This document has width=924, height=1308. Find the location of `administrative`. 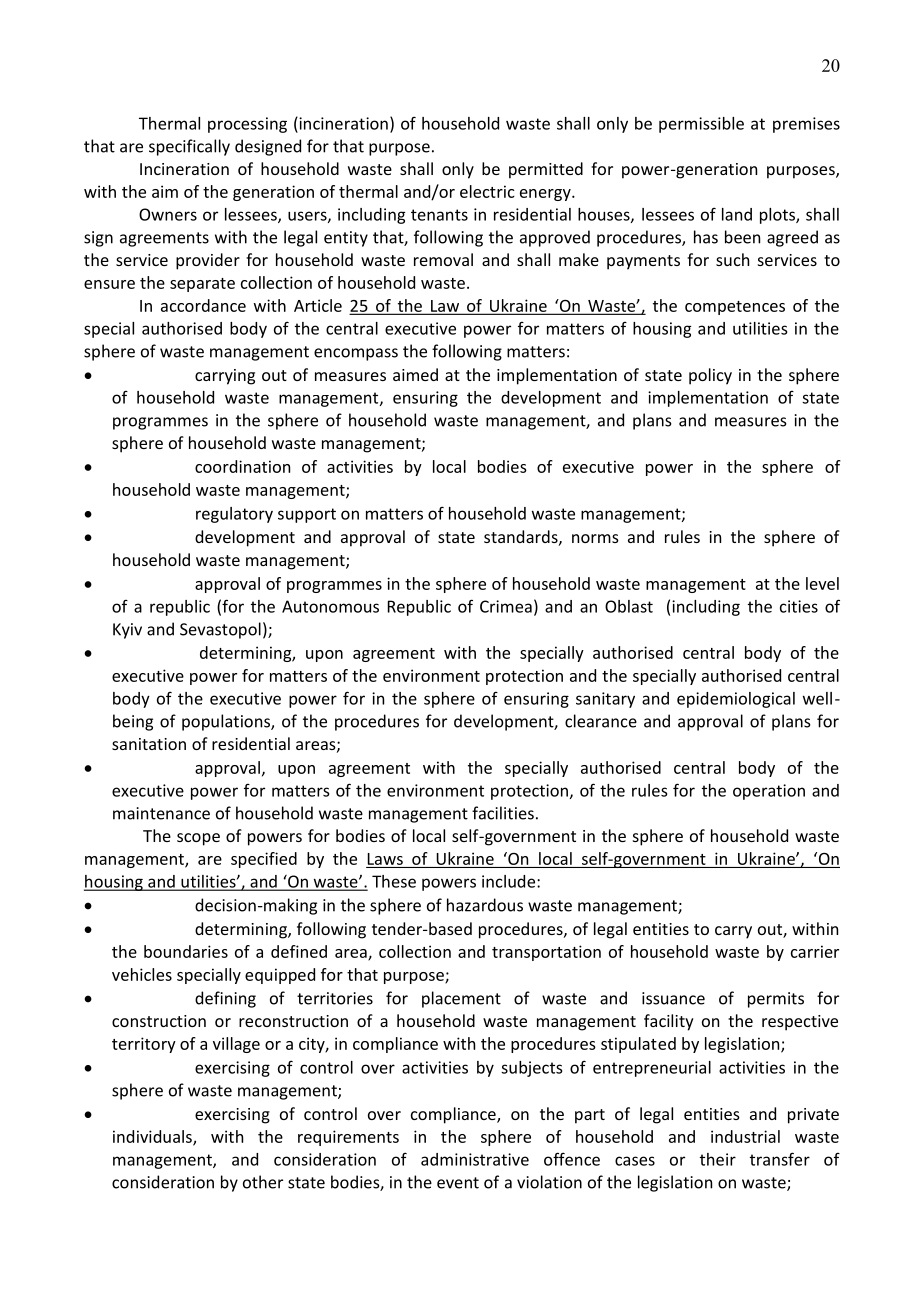

administrative is located at coordinates (475, 1159).
